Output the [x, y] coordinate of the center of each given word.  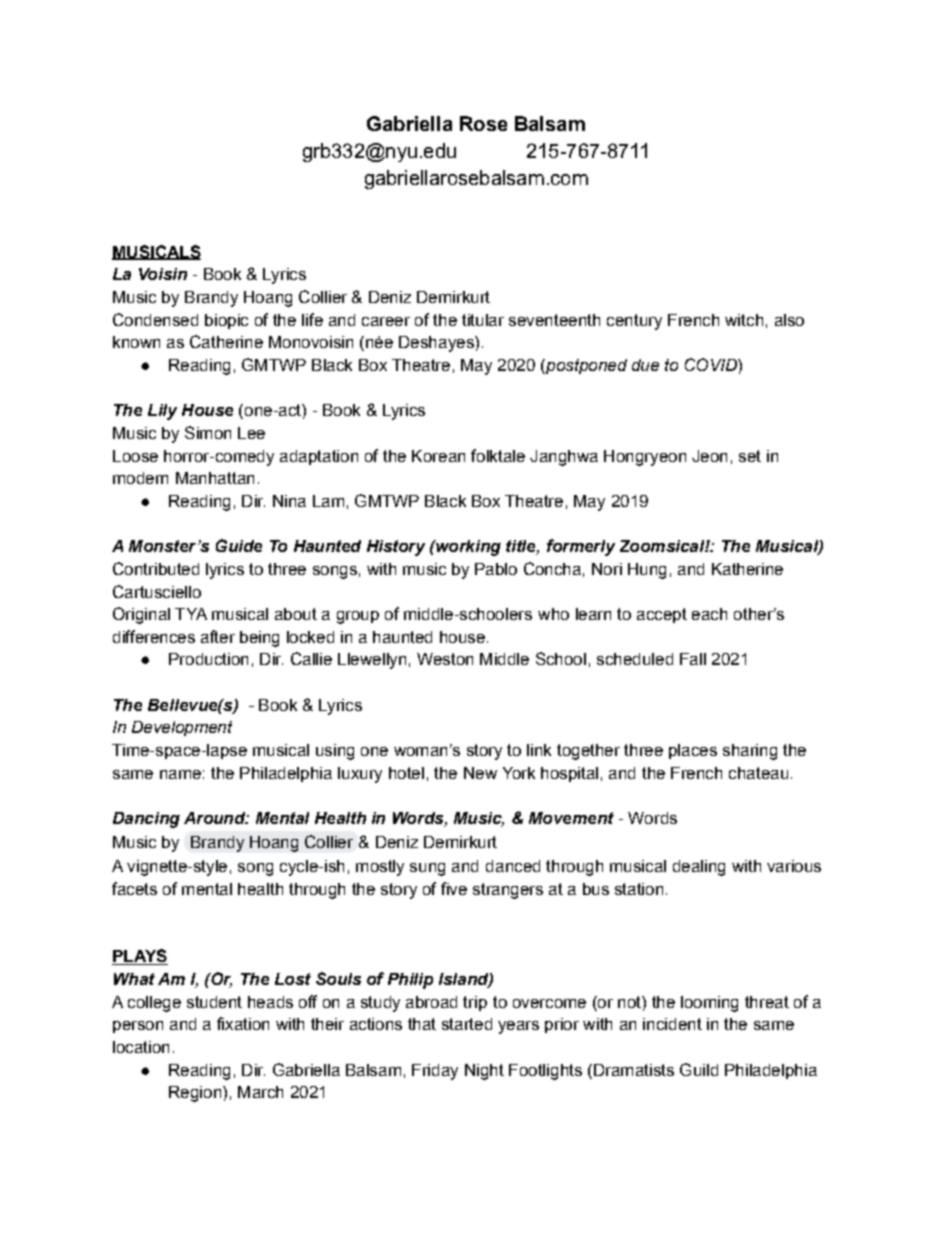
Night [484, 1072]
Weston [445, 659]
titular [483, 320]
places [693, 751]
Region [195, 1094]
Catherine [226, 341]
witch [744, 320]
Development [182, 728]
